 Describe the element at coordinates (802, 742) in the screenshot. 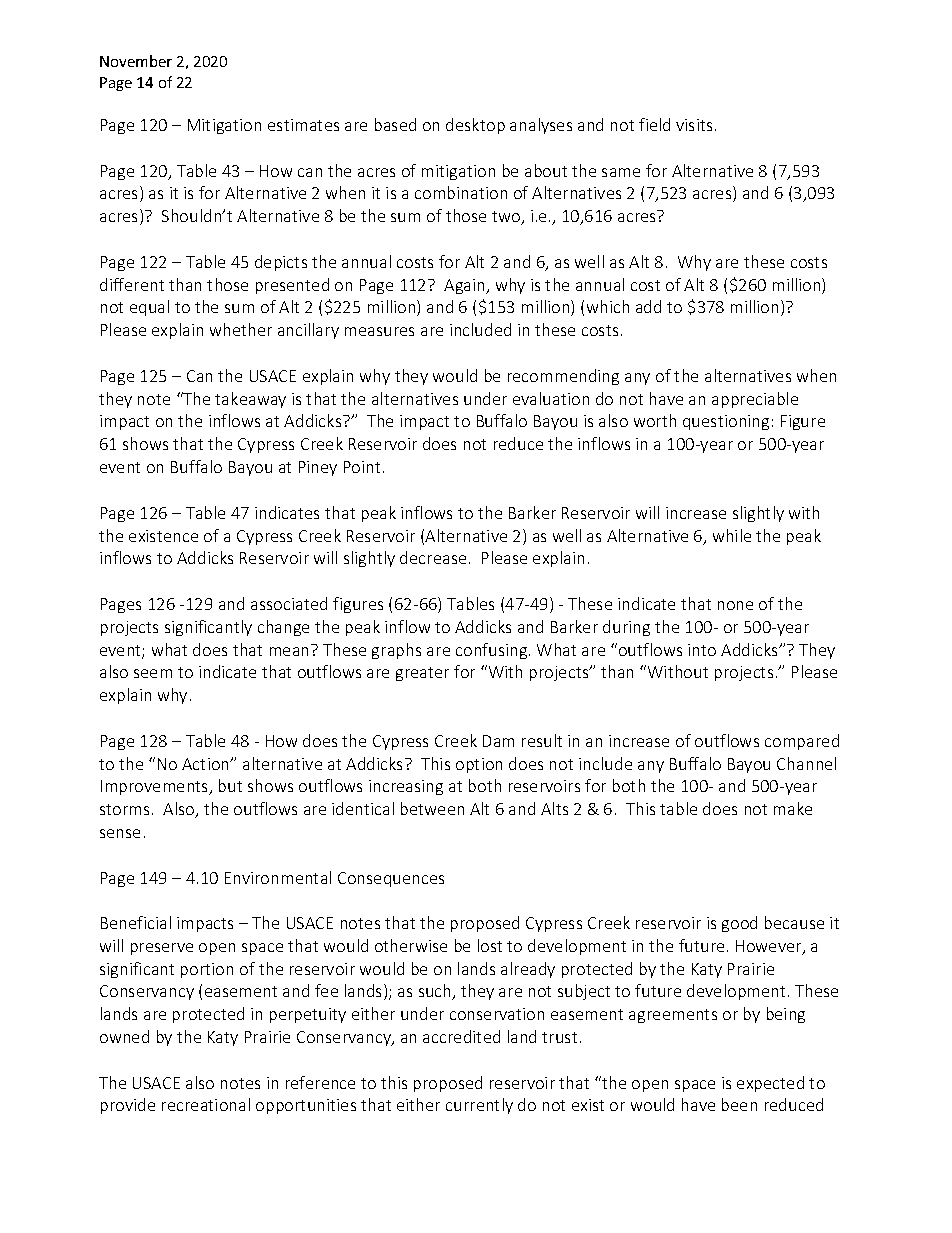

I see `compared` at that location.
